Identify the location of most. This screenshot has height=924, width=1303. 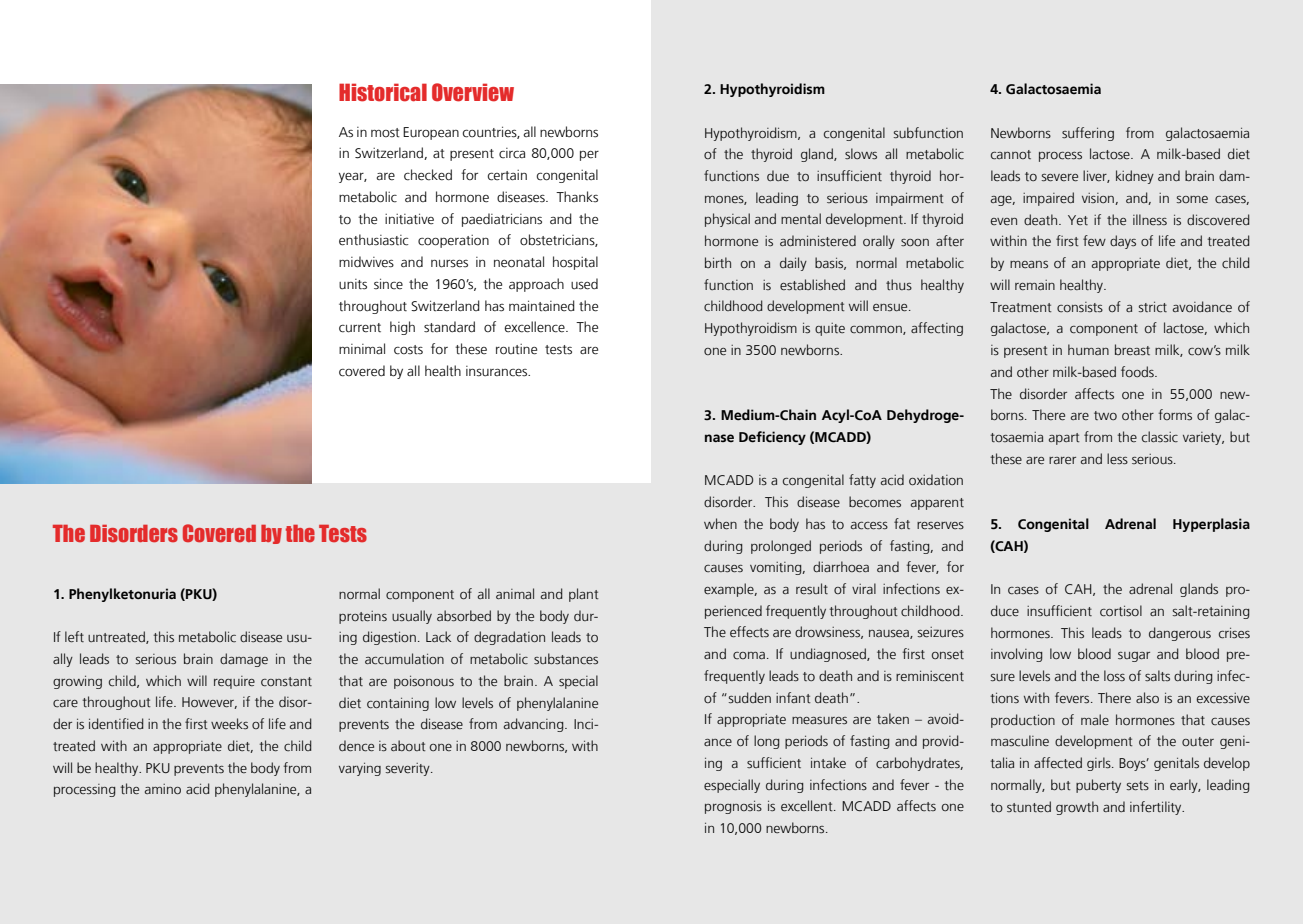
(385, 133).
